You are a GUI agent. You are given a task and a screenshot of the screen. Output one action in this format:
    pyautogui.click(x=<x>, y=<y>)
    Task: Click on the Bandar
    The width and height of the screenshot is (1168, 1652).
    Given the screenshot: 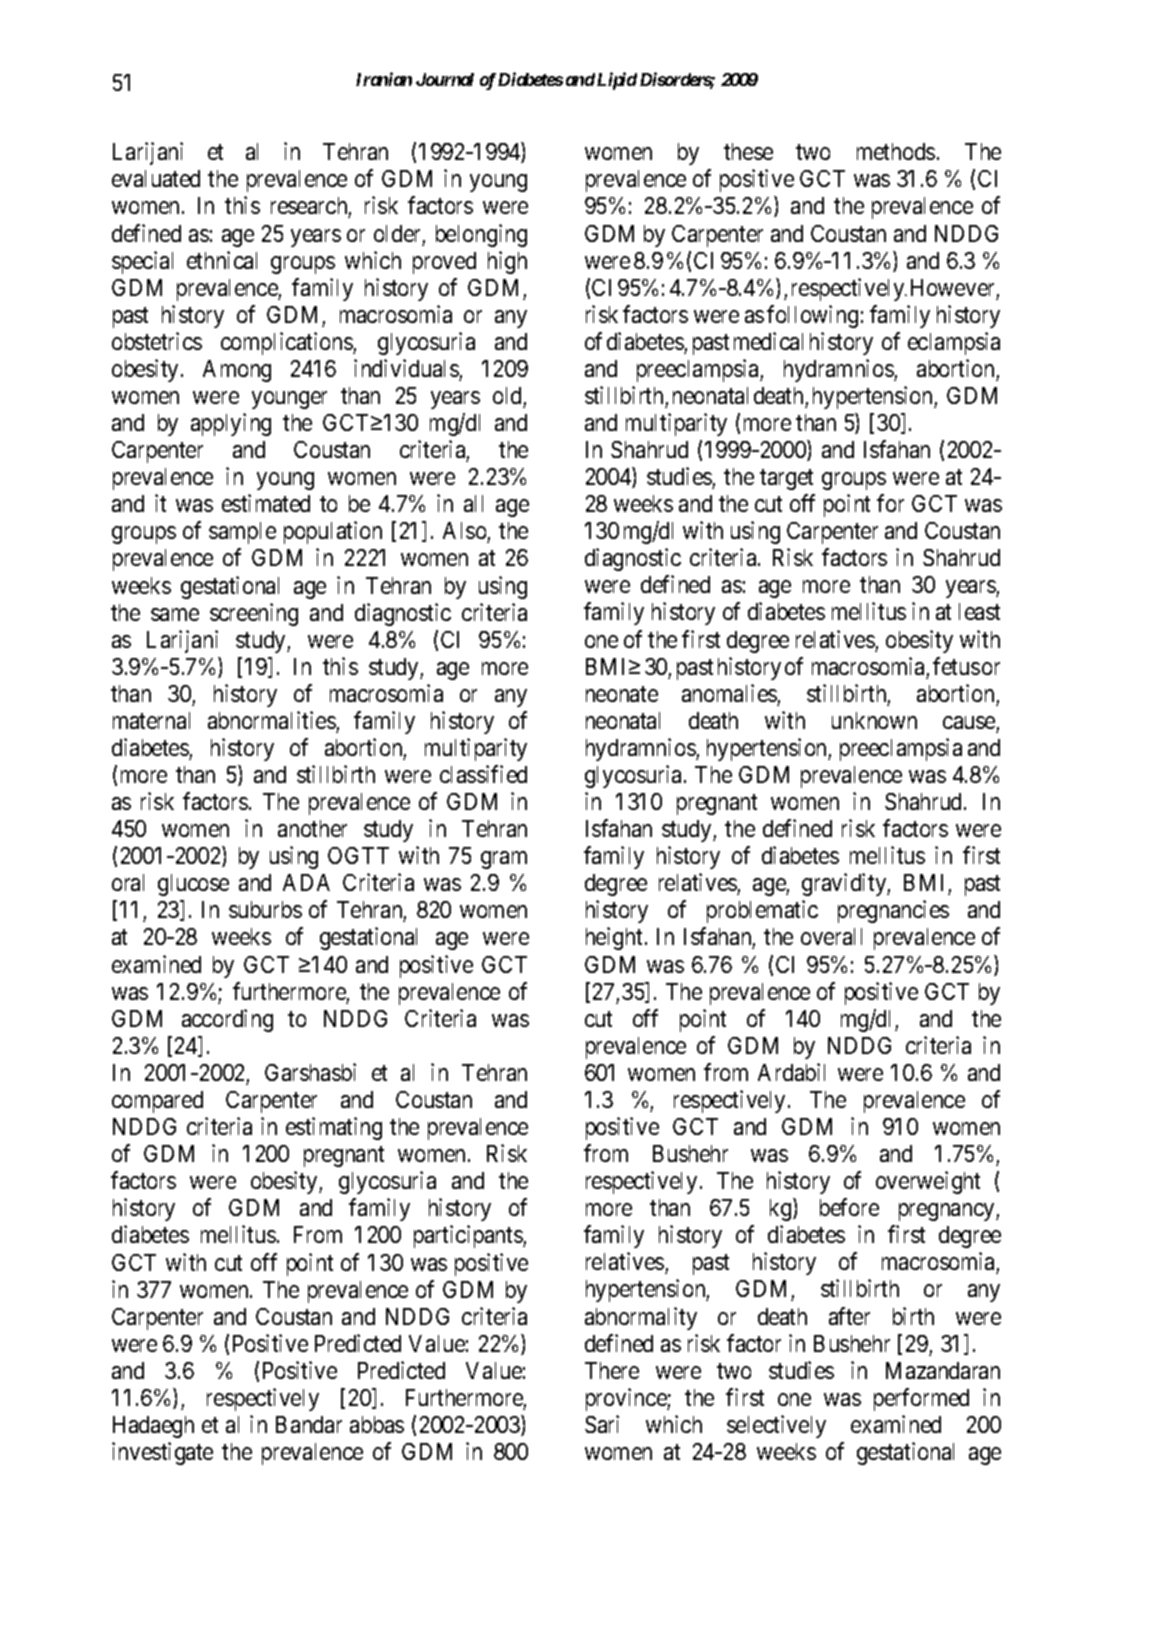 What is the action you would take?
    pyautogui.click(x=309, y=1424)
